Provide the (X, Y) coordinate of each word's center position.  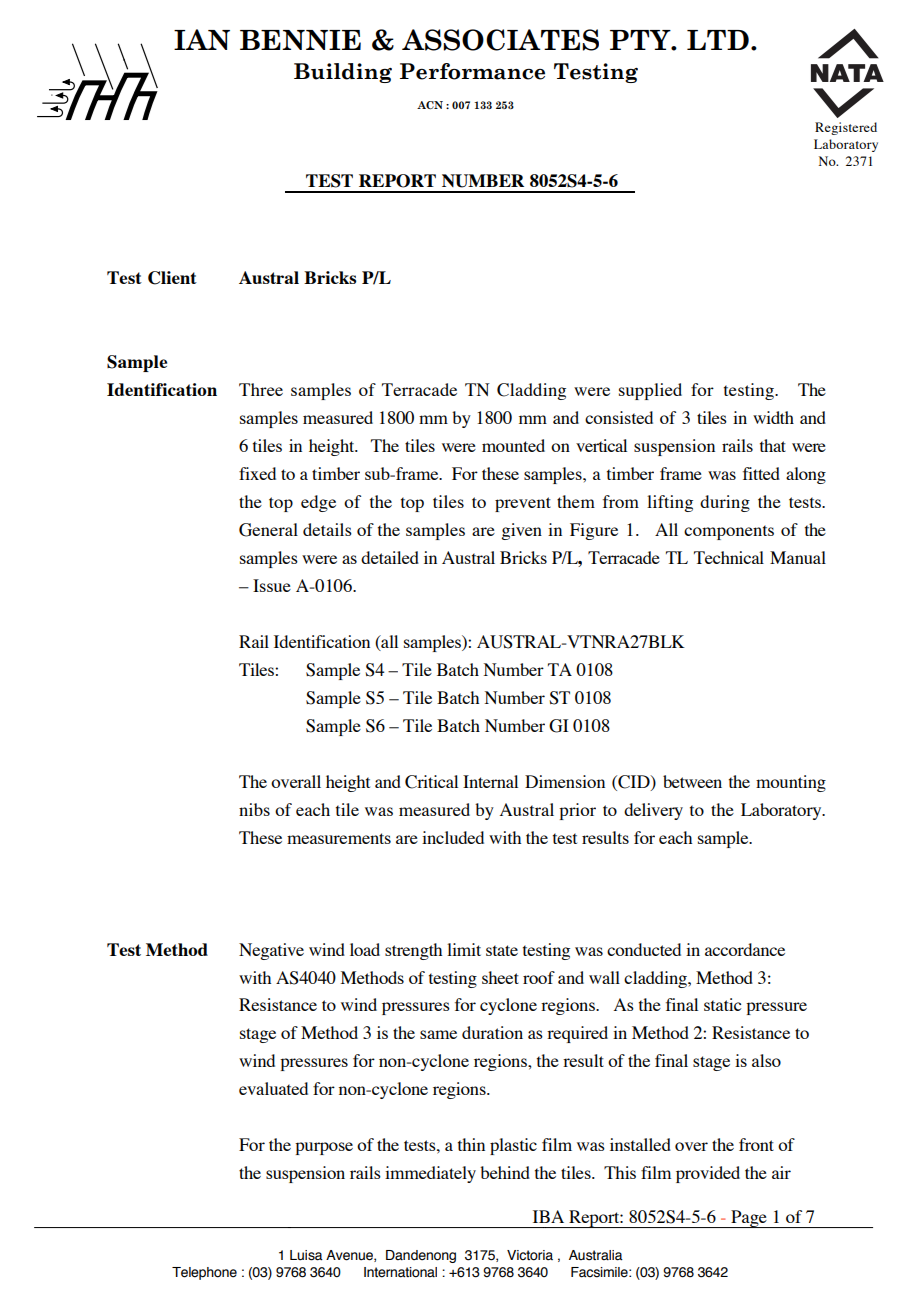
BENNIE (300, 40)
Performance (472, 71)
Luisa (306, 1255)
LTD (718, 40)
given (521, 531)
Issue (272, 585)
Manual (798, 557)
